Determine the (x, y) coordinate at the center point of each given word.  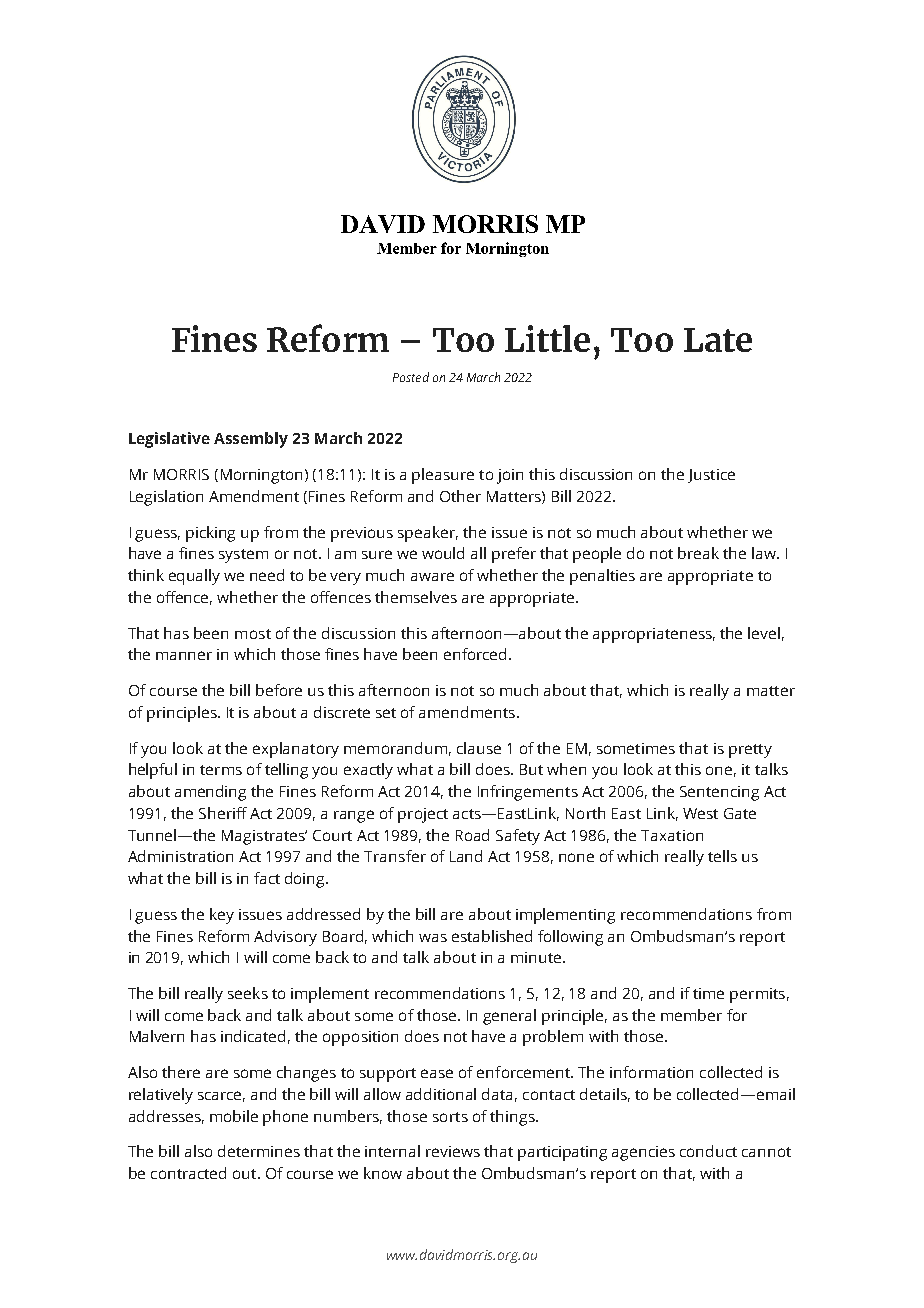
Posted (411, 377)
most (253, 634)
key (222, 916)
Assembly (251, 440)
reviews (453, 1151)
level (764, 633)
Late (718, 340)
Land (466, 856)
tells (722, 856)
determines (259, 1151)
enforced (477, 654)
